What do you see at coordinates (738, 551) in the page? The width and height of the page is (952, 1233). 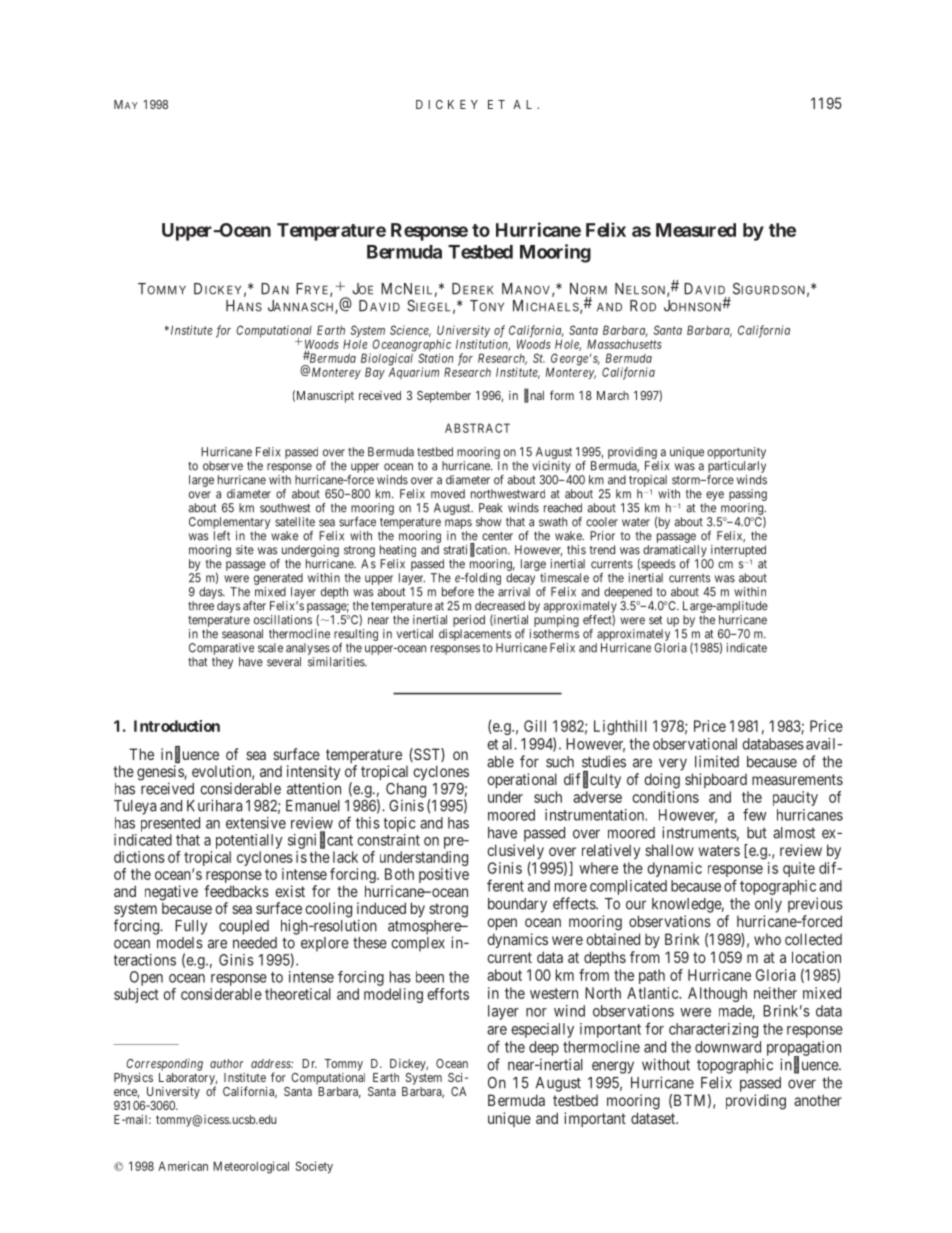 I see `interrupted` at bounding box center [738, 551].
